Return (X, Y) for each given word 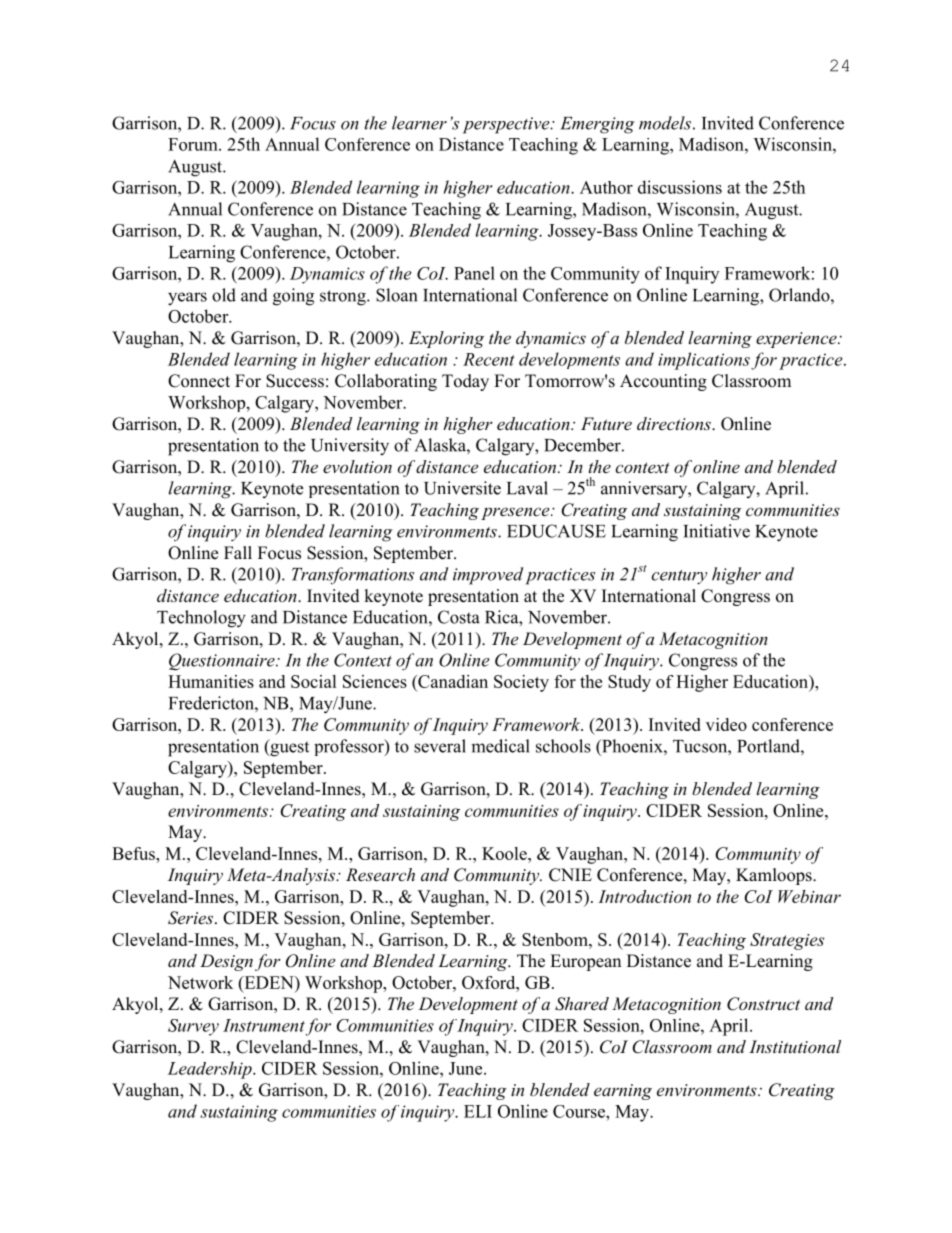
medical (500, 746)
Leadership (210, 1070)
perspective (507, 125)
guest (288, 748)
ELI (478, 1111)
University (350, 447)
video (726, 724)
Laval (527, 488)
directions (675, 423)
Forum (194, 144)
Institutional (795, 1046)
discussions (680, 187)
